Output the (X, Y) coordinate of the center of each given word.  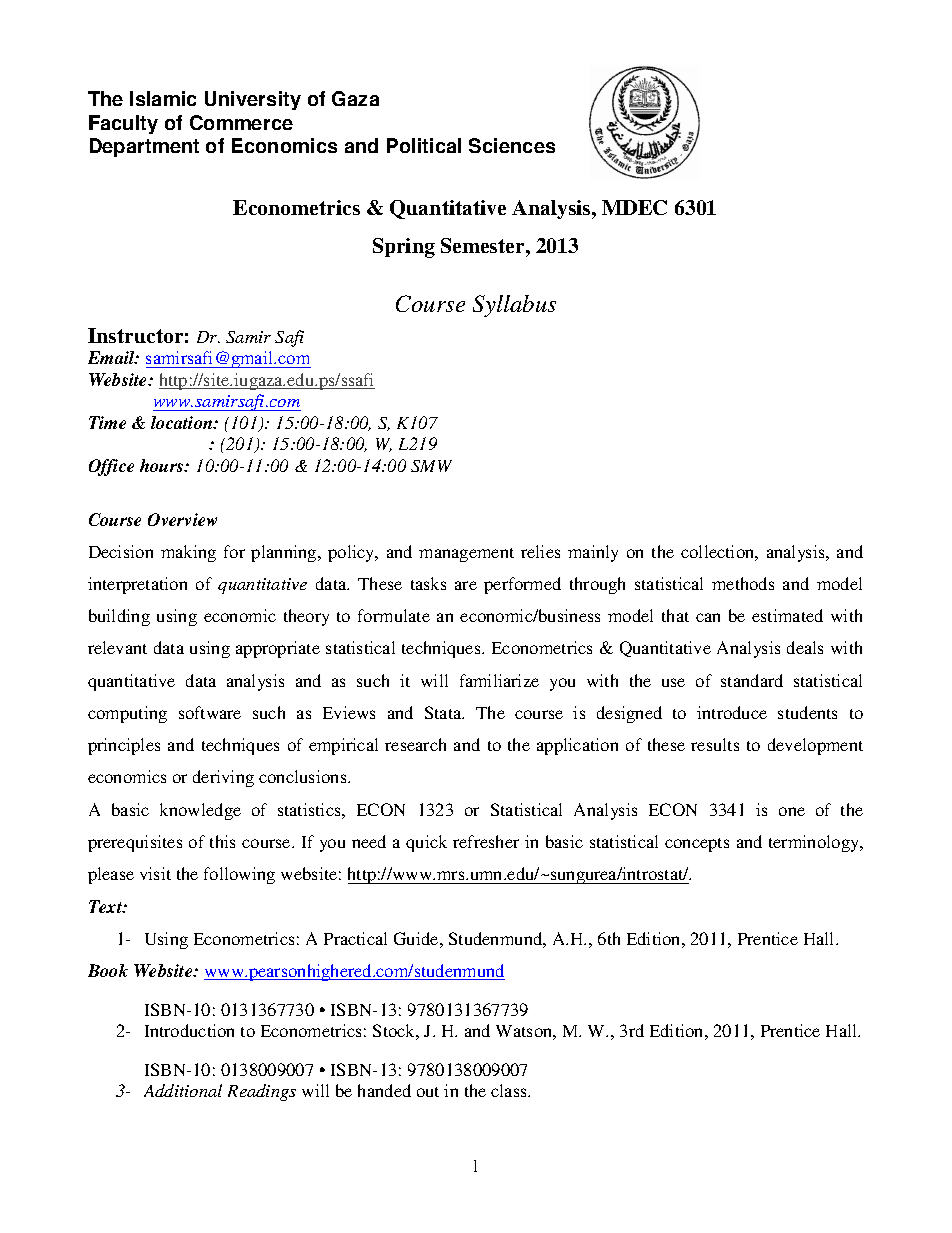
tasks (428, 583)
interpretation (137, 585)
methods (743, 583)
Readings (262, 1092)
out (428, 1092)
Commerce (241, 122)
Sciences (512, 145)
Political (424, 145)
